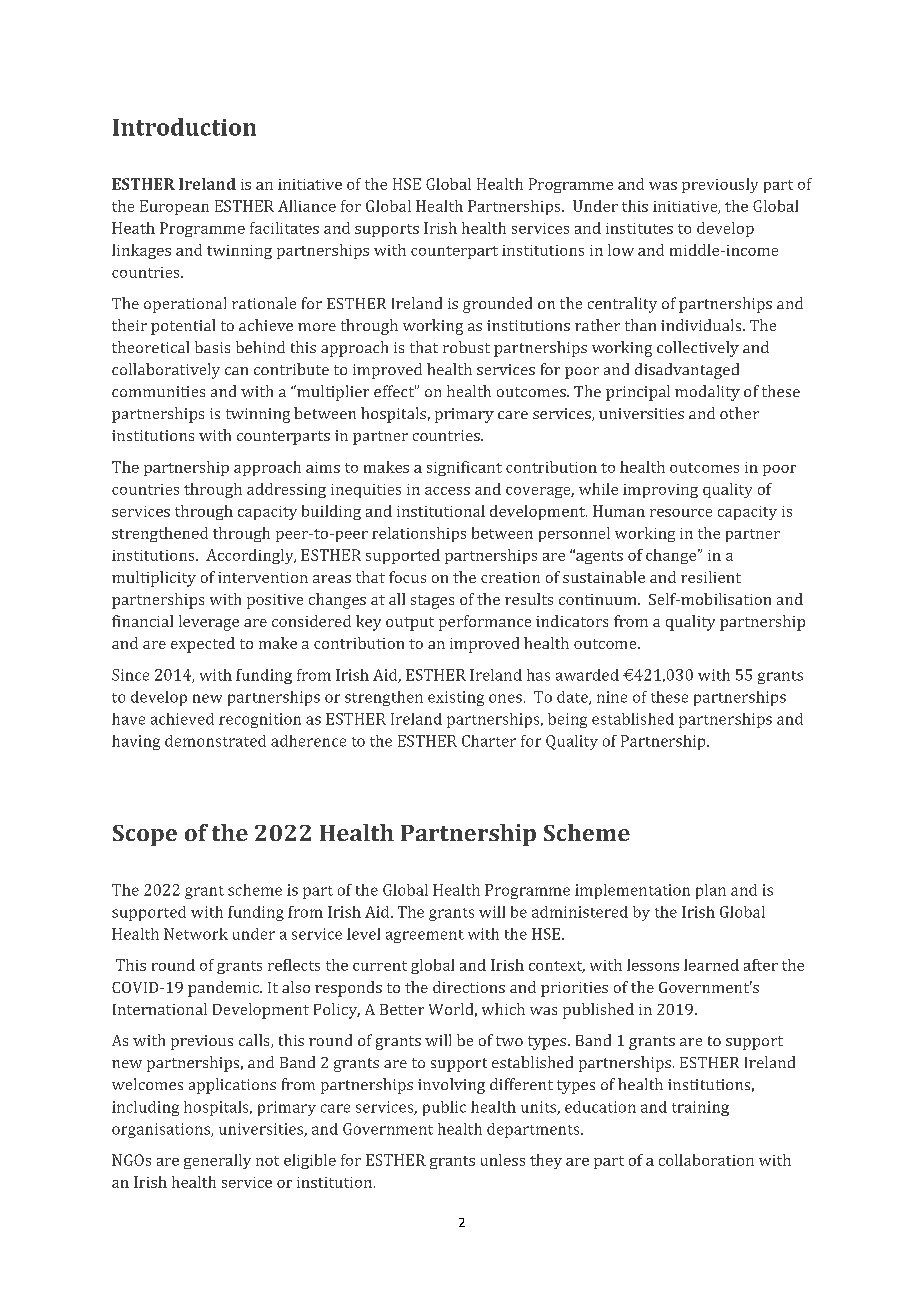  I want to click on expected, so click(203, 645).
